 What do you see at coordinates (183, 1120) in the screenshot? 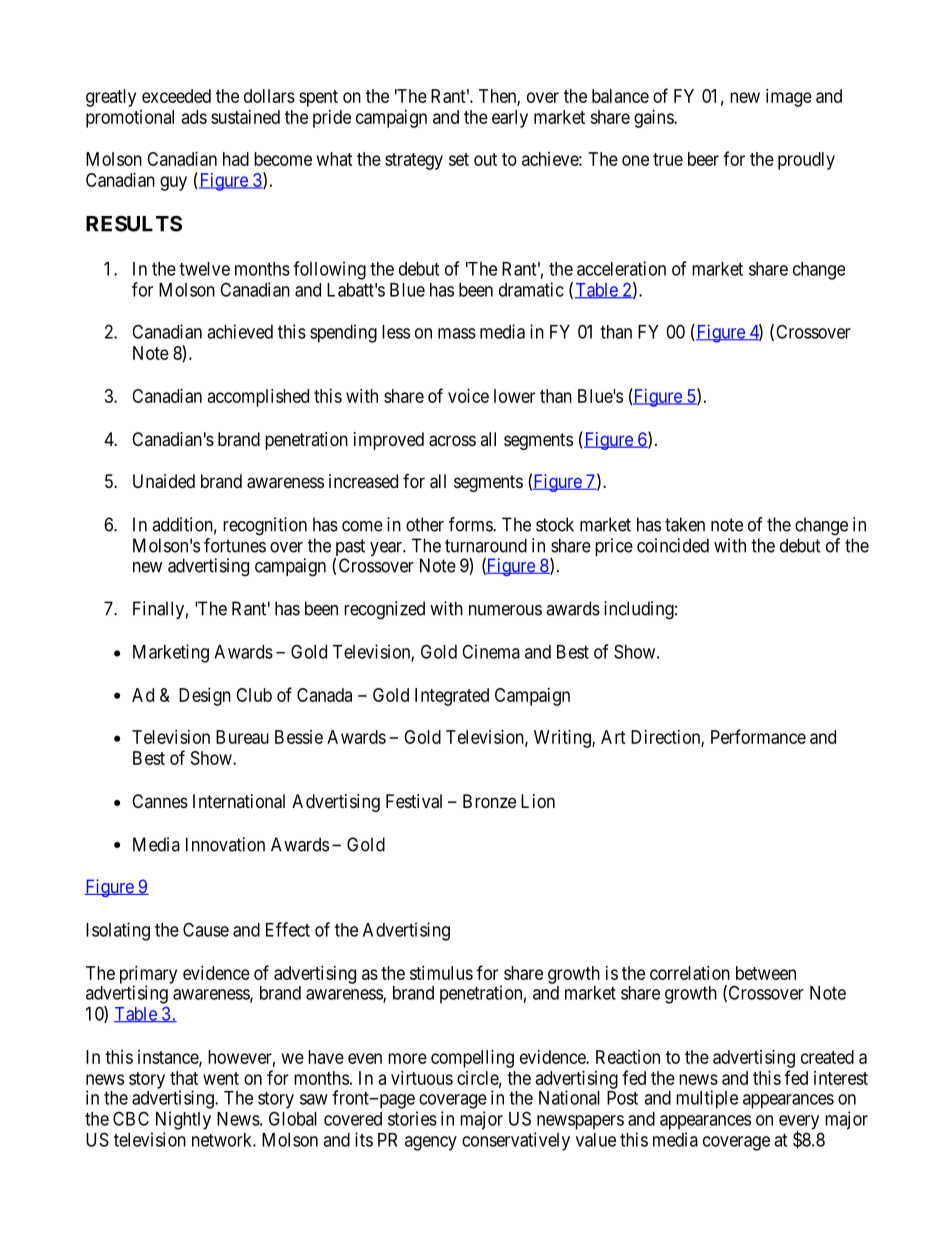
I see `Nightly` at bounding box center [183, 1120].
